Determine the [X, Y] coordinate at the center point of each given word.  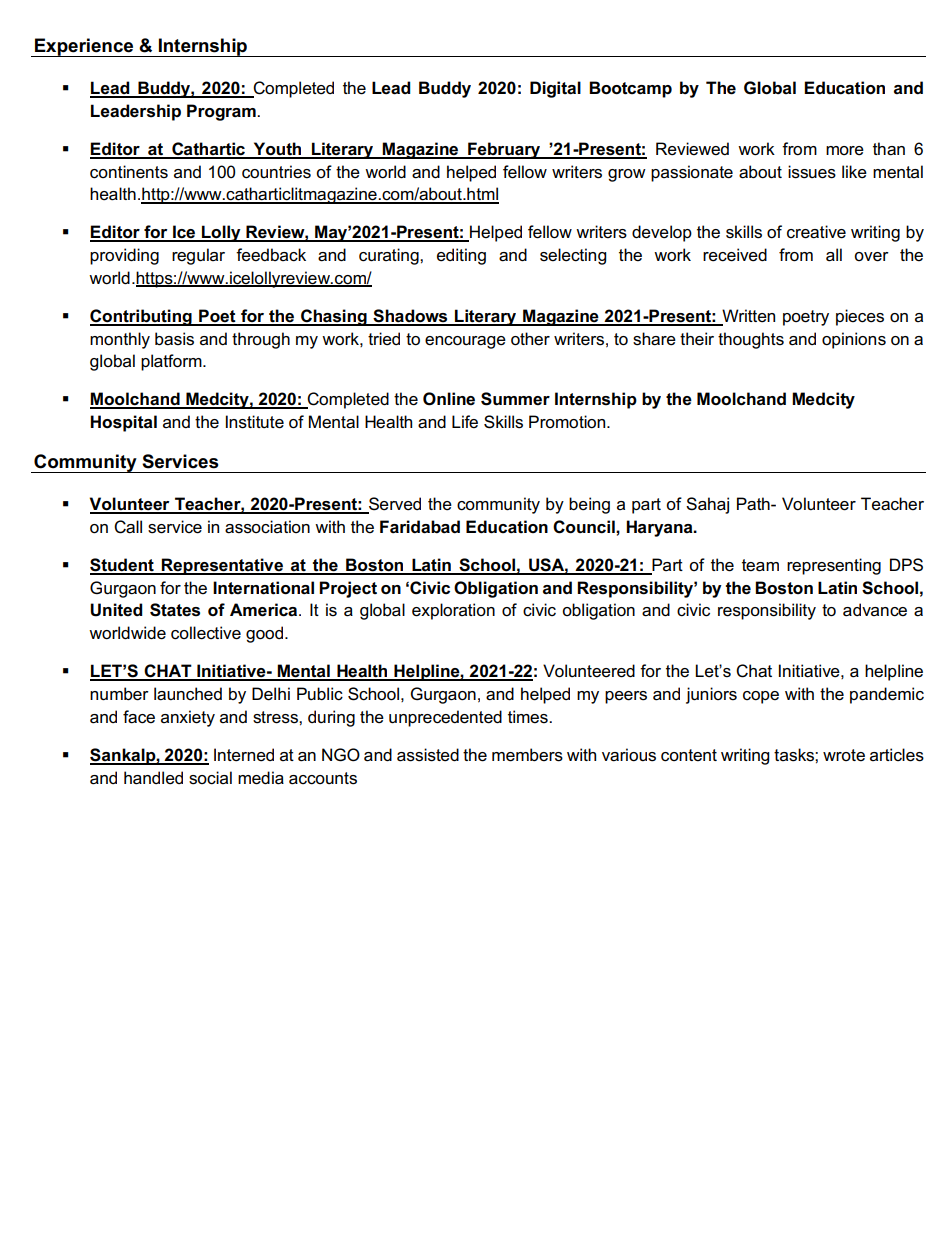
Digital [555, 89]
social [210, 778]
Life [465, 422]
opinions [854, 340]
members [527, 755]
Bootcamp [630, 89]
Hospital [123, 423]
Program [222, 112]
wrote [844, 755]
